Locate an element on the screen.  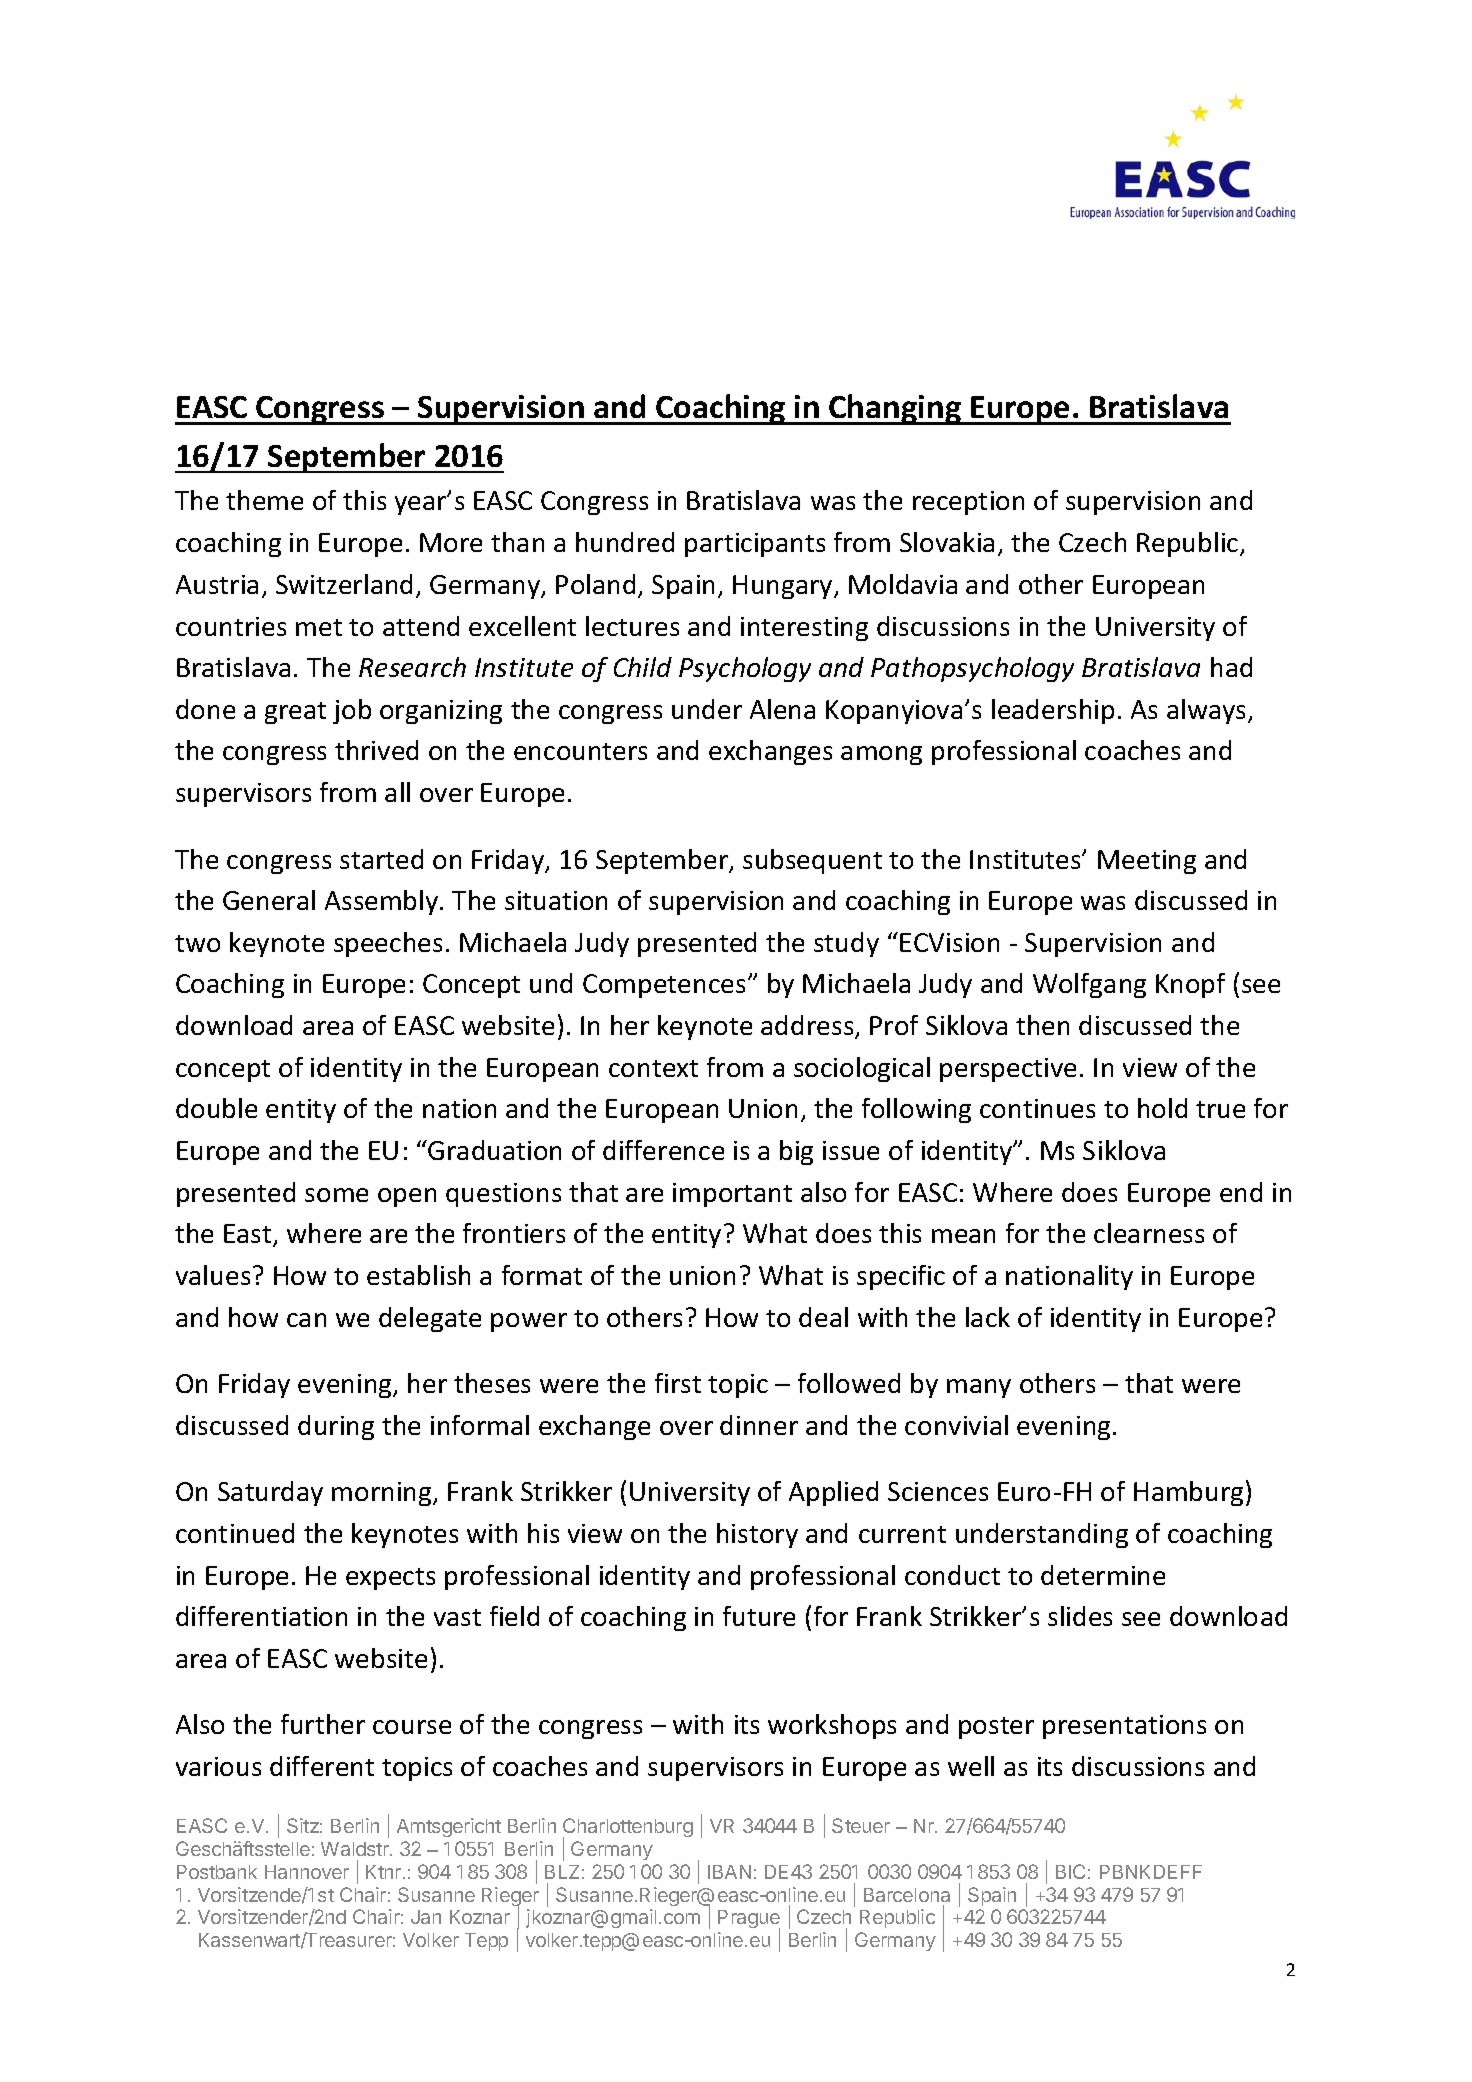
theme is located at coordinates (264, 500).
